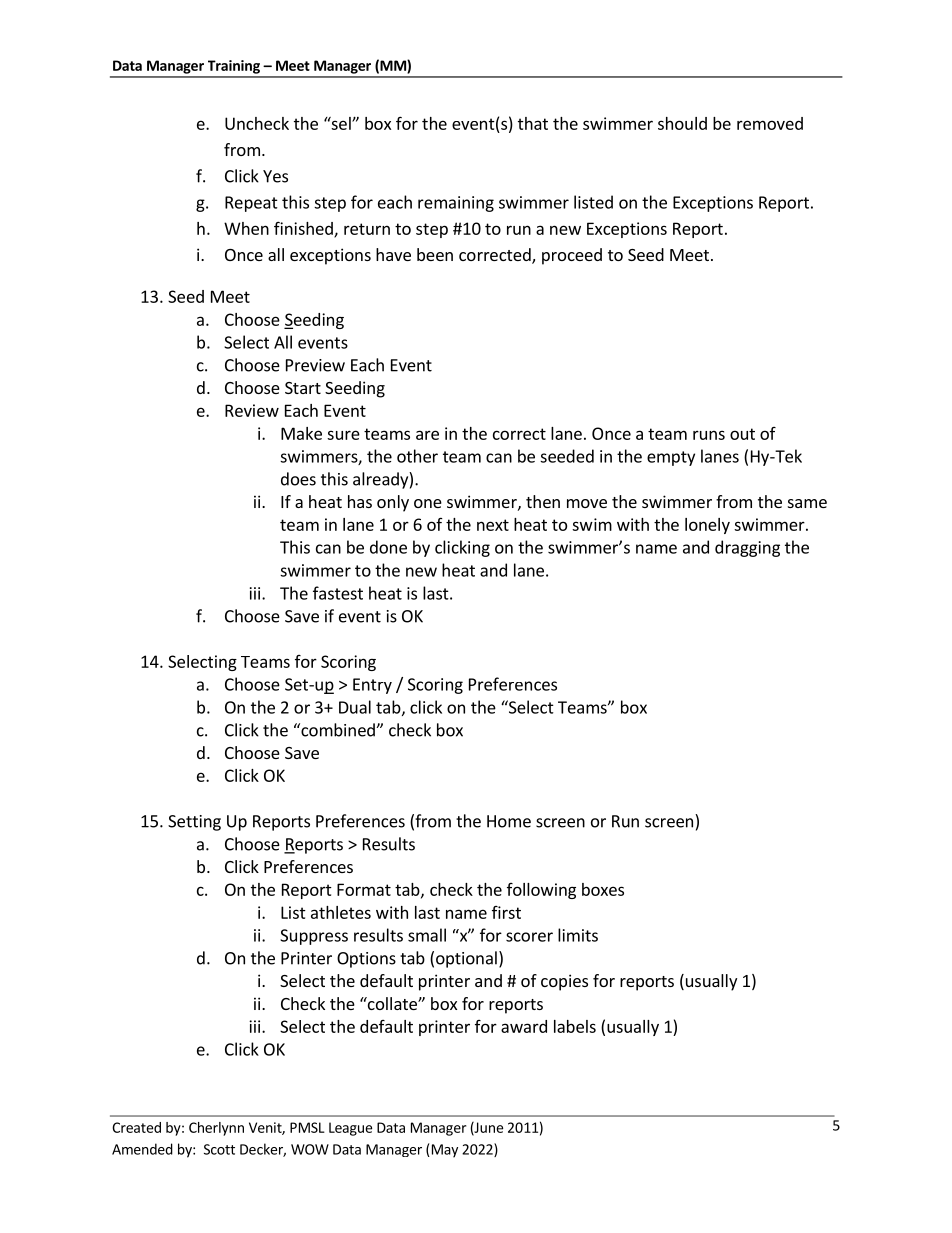 This page has width=952, height=1233. What do you see at coordinates (194, 823) in the page?
I see `Setting` at bounding box center [194, 823].
